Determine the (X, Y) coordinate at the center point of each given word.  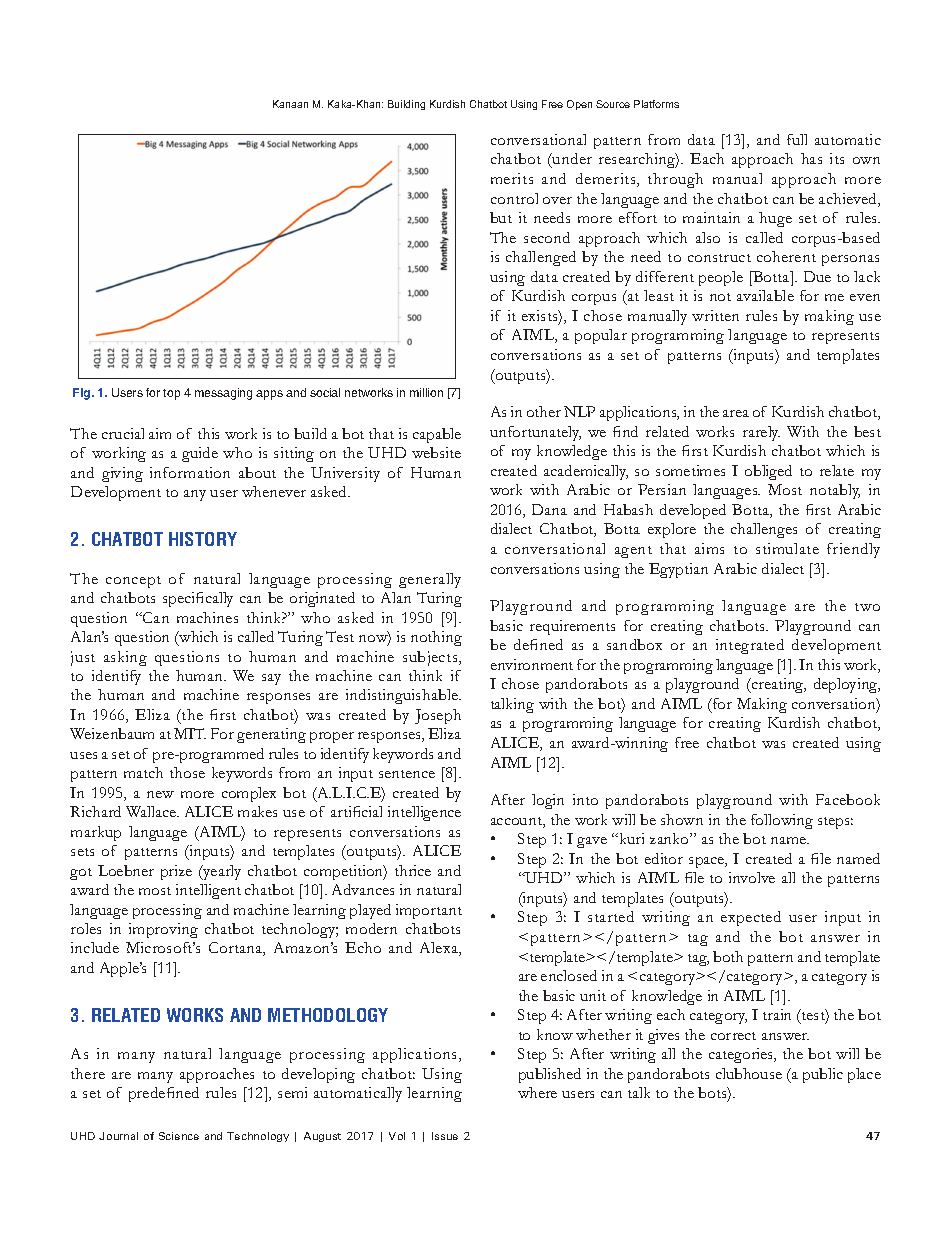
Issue (445, 1136)
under (571, 160)
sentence (407, 774)
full (797, 139)
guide (200, 454)
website (436, 452)
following (782, 821)
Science (179, 1136)
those (187, 772)
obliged (768, 472)
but (501, 217)
